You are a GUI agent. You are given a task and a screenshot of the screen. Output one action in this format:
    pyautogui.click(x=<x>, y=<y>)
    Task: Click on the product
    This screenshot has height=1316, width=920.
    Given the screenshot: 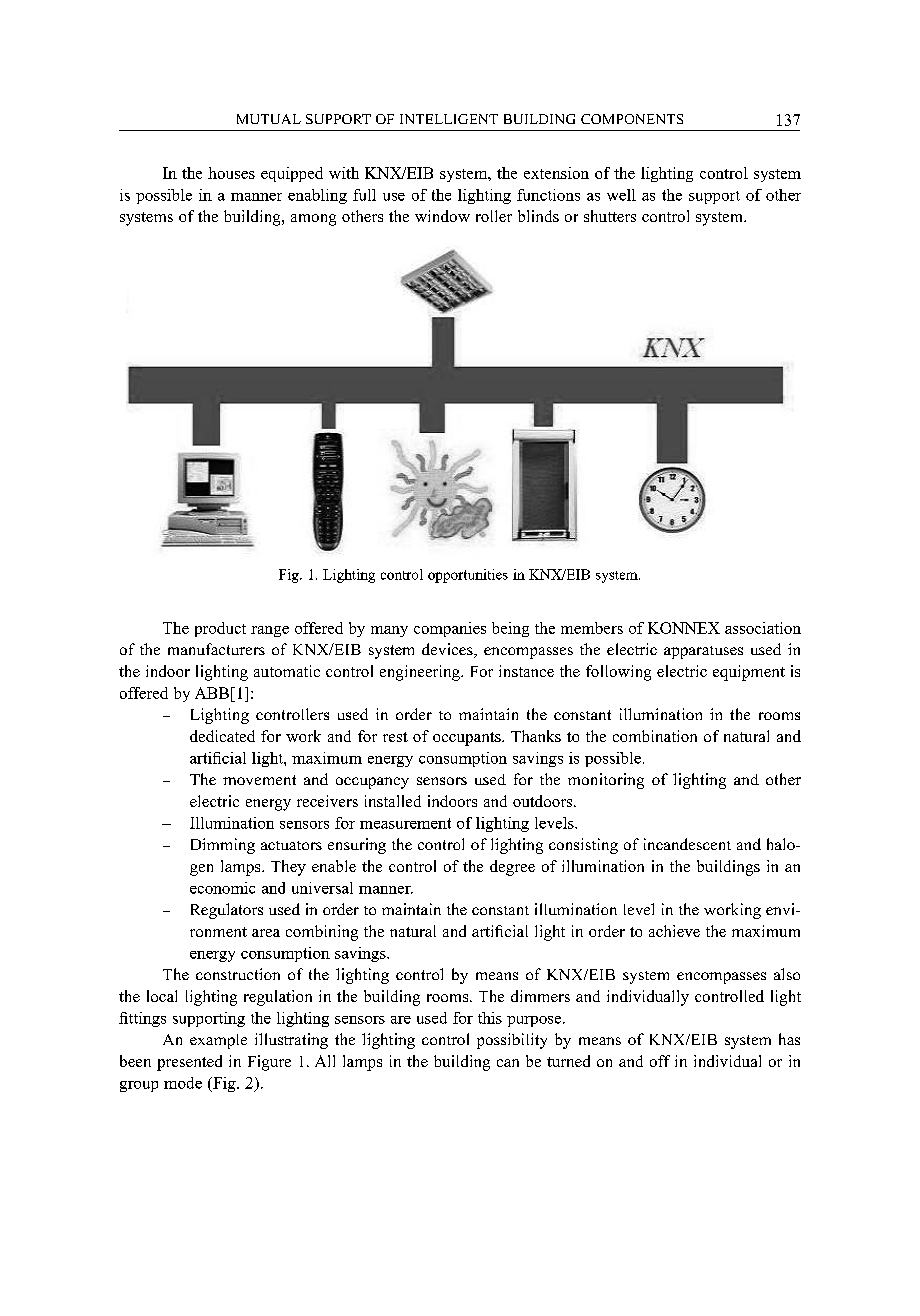 What is the action you would take?
    pyautogui.click(x=220, y=629)
